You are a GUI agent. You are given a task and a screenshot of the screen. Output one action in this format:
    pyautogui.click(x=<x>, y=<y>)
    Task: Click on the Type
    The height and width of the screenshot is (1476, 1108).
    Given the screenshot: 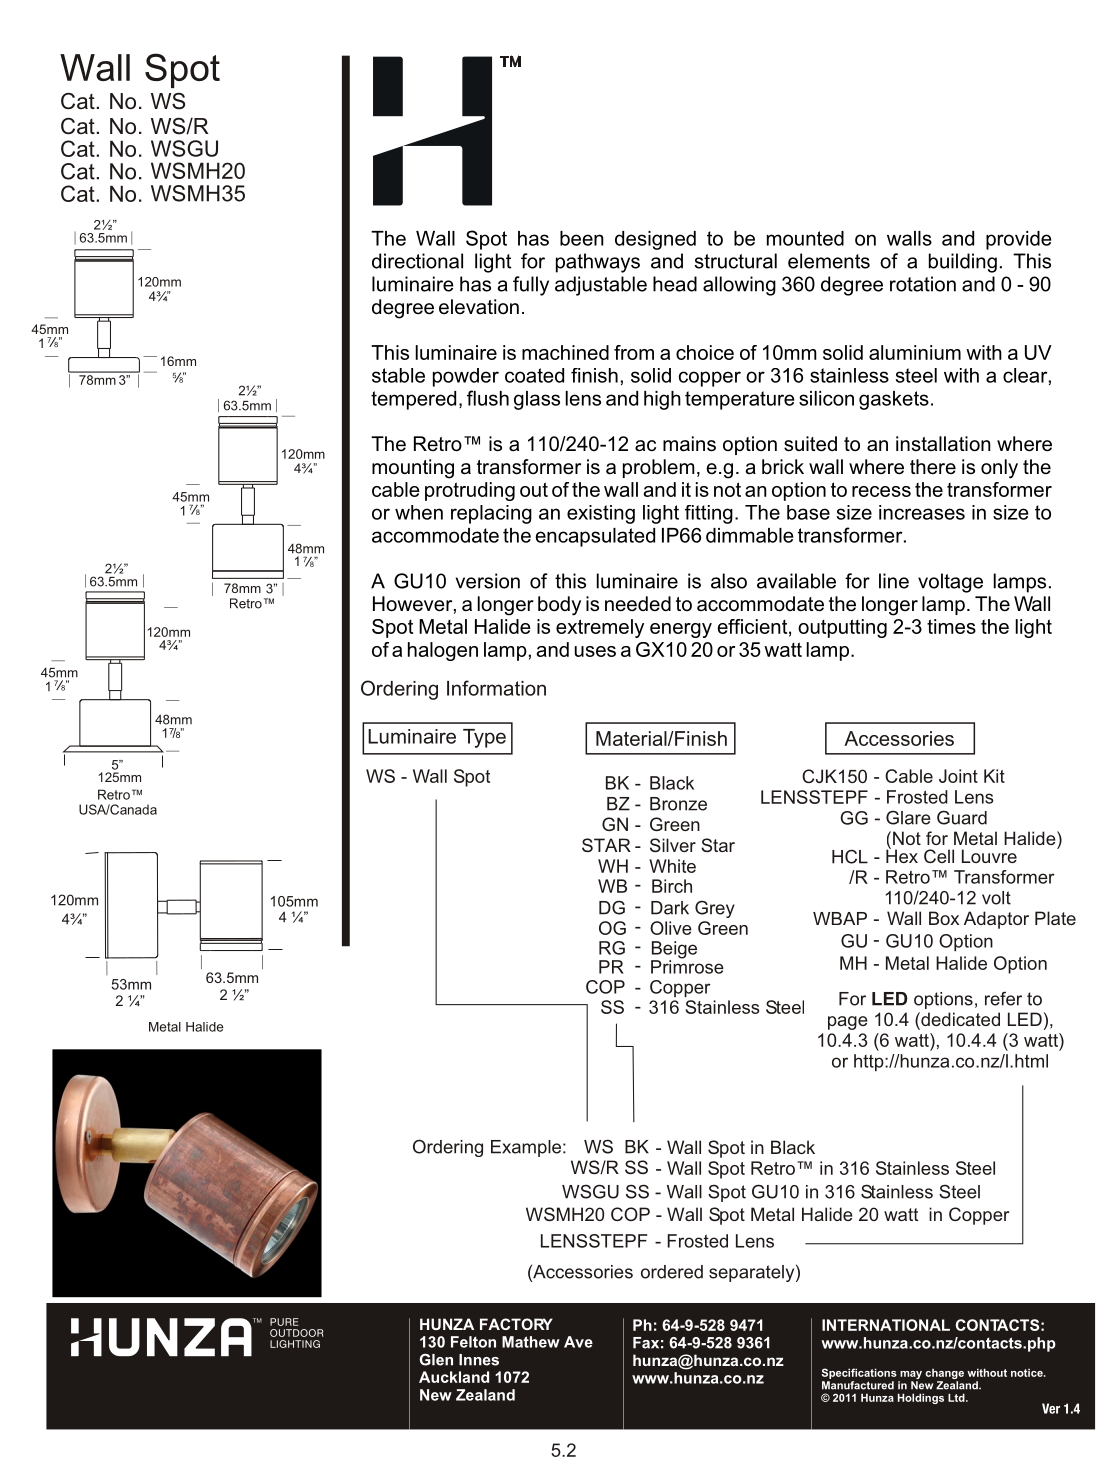 What is the action you would take?
    pyautogui.click(x=484, y=738)
